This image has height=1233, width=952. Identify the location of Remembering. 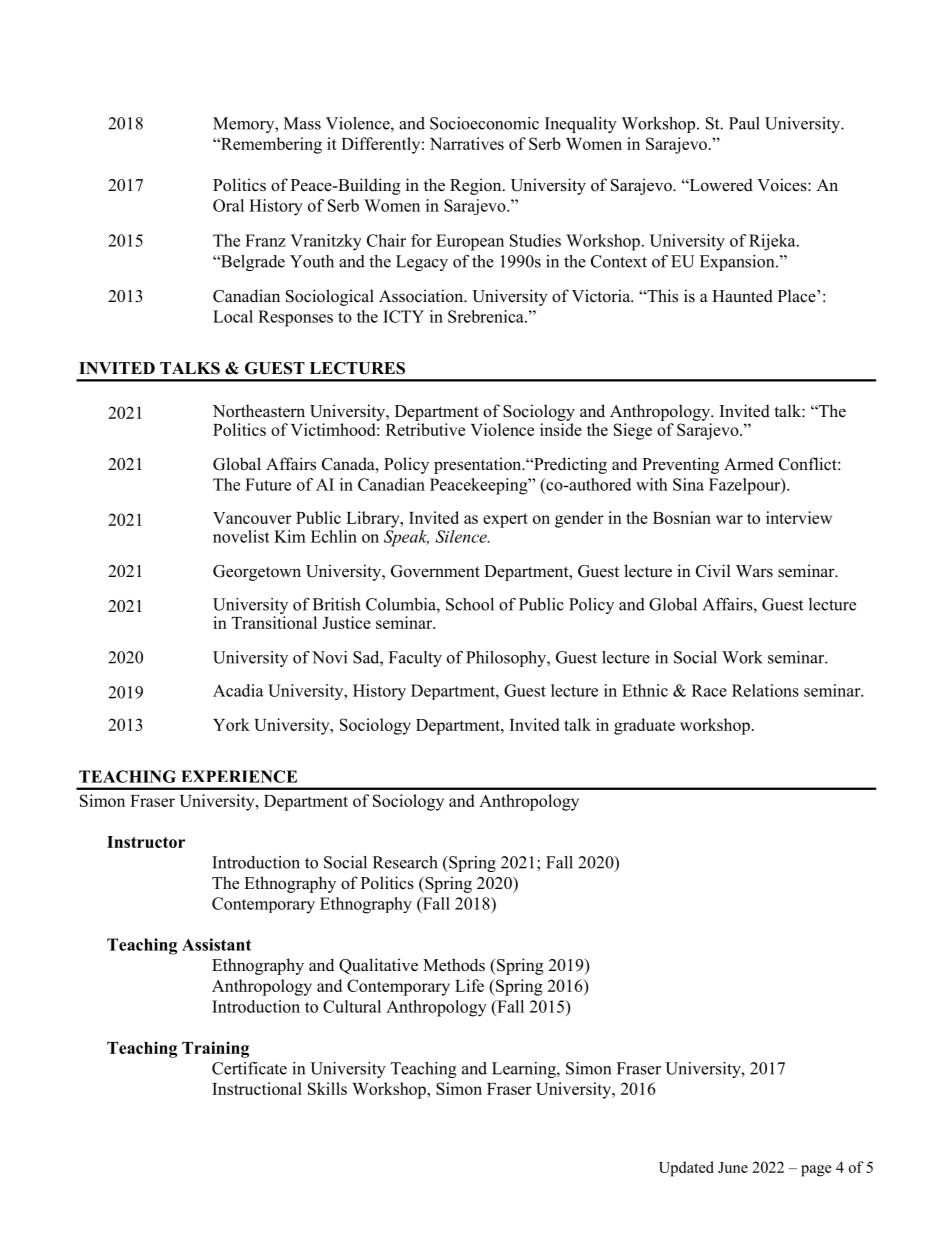
(270, 145).
